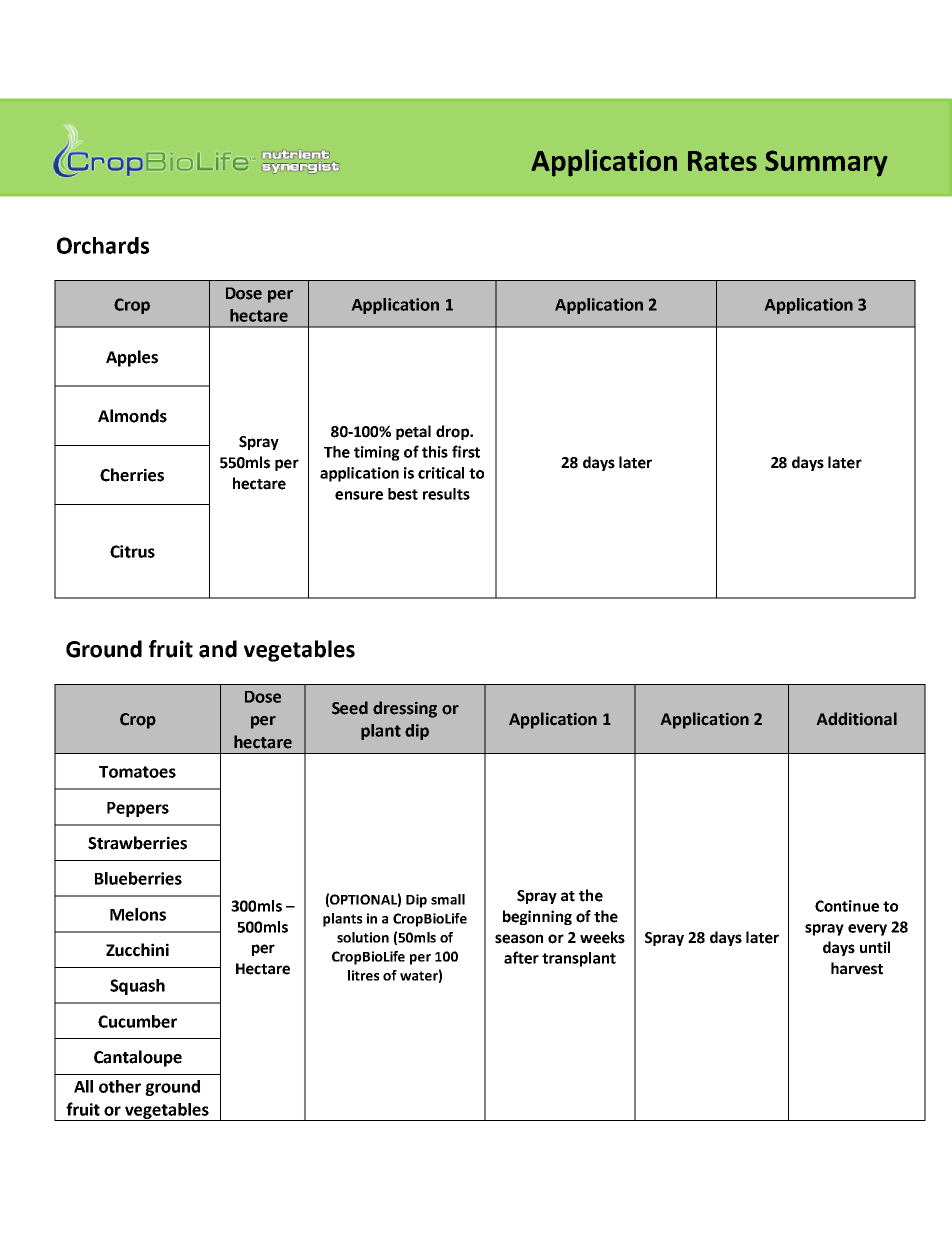  I want to click on Strawberries, so click(137, 843).
